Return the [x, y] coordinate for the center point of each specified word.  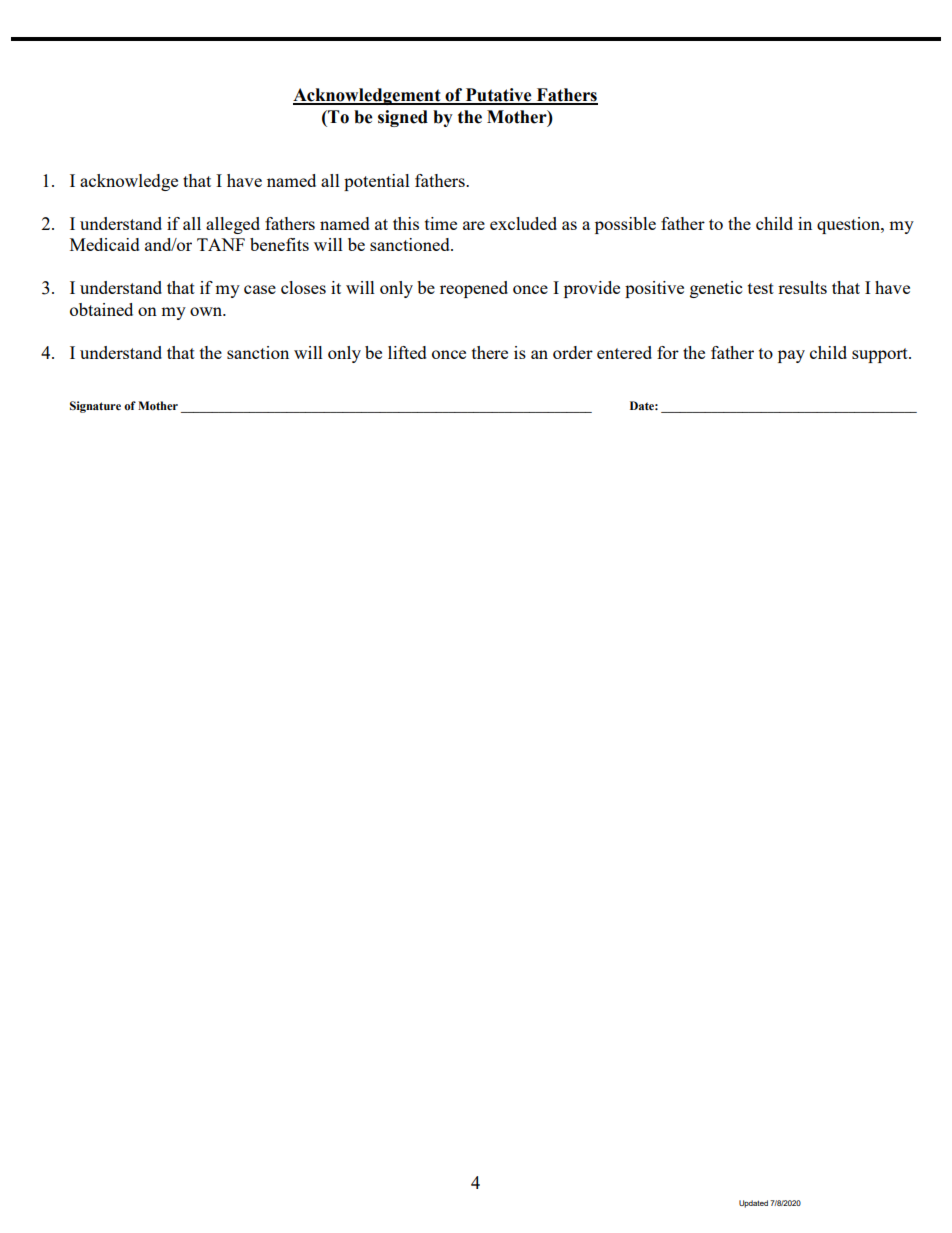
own [207, 311]
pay [791, 356]
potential [377, 182]
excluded [523, 223]
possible [625, 225]
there [490, 352]
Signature [95, 407]
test [761, 288]
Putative [499, 96]
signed [403, 118]
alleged [233, 225]
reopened [474, 289]
